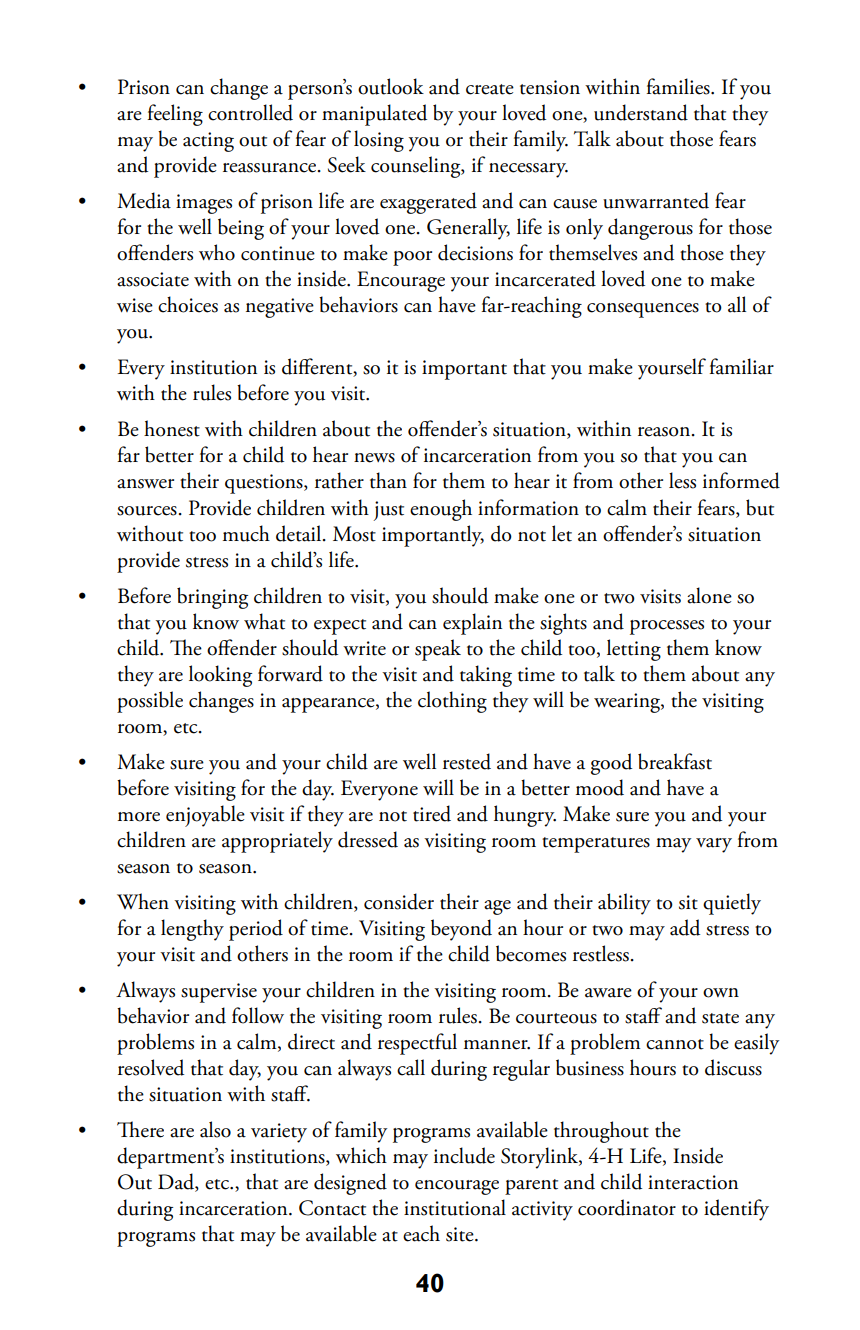  I want to click on create, so click(490, 89).
